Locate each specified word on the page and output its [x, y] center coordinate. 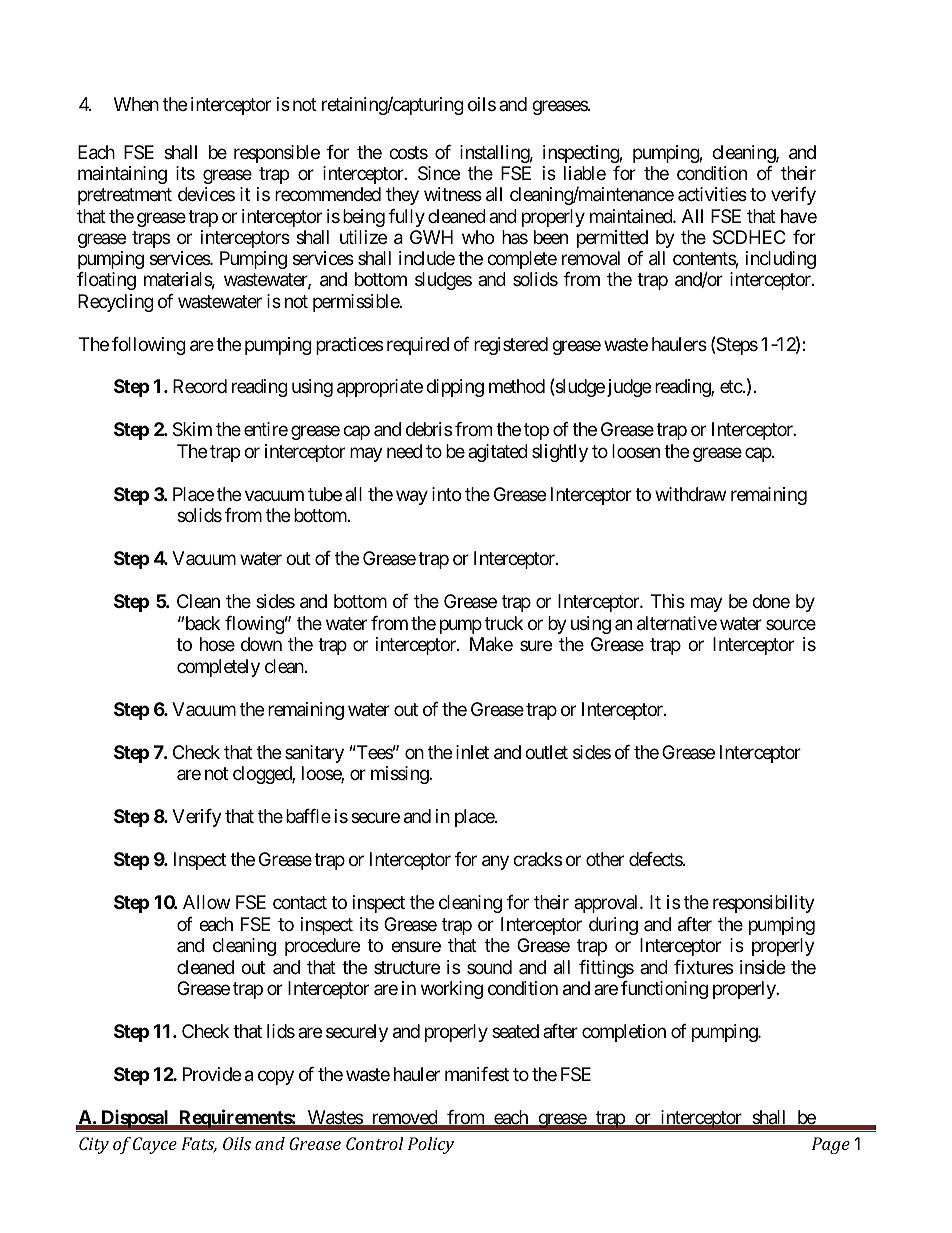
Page [831, 1145]
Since [439, 173]
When [136, 104]
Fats [199, 1145]
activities [712, 194]
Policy [431, 1145]
